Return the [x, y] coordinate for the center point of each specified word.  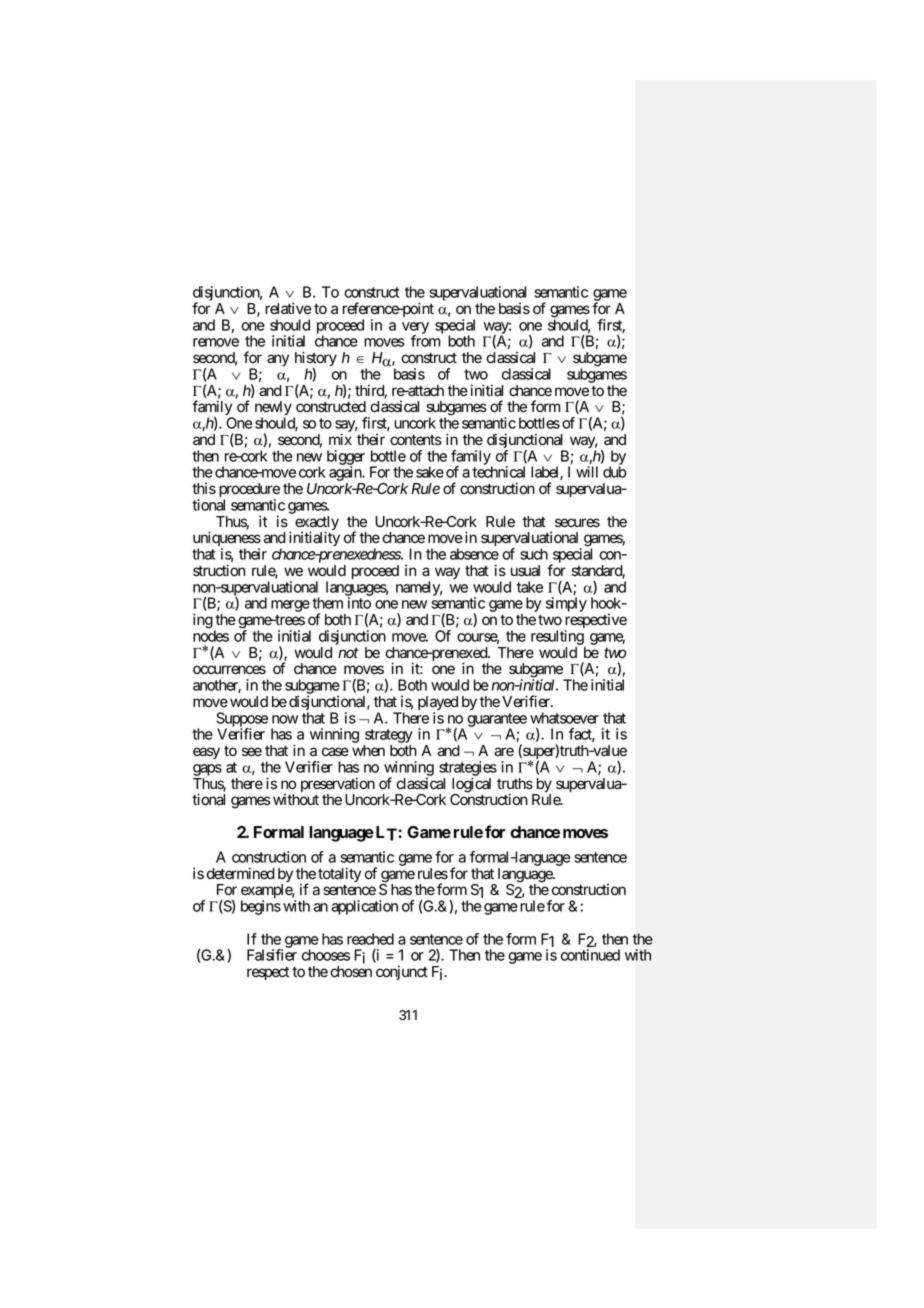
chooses [326, 955]
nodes [211, 636]
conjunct [402, 972]
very [415, 329]
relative [288, 308]
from [426, 341]
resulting [557, 637]
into [359, 603]
